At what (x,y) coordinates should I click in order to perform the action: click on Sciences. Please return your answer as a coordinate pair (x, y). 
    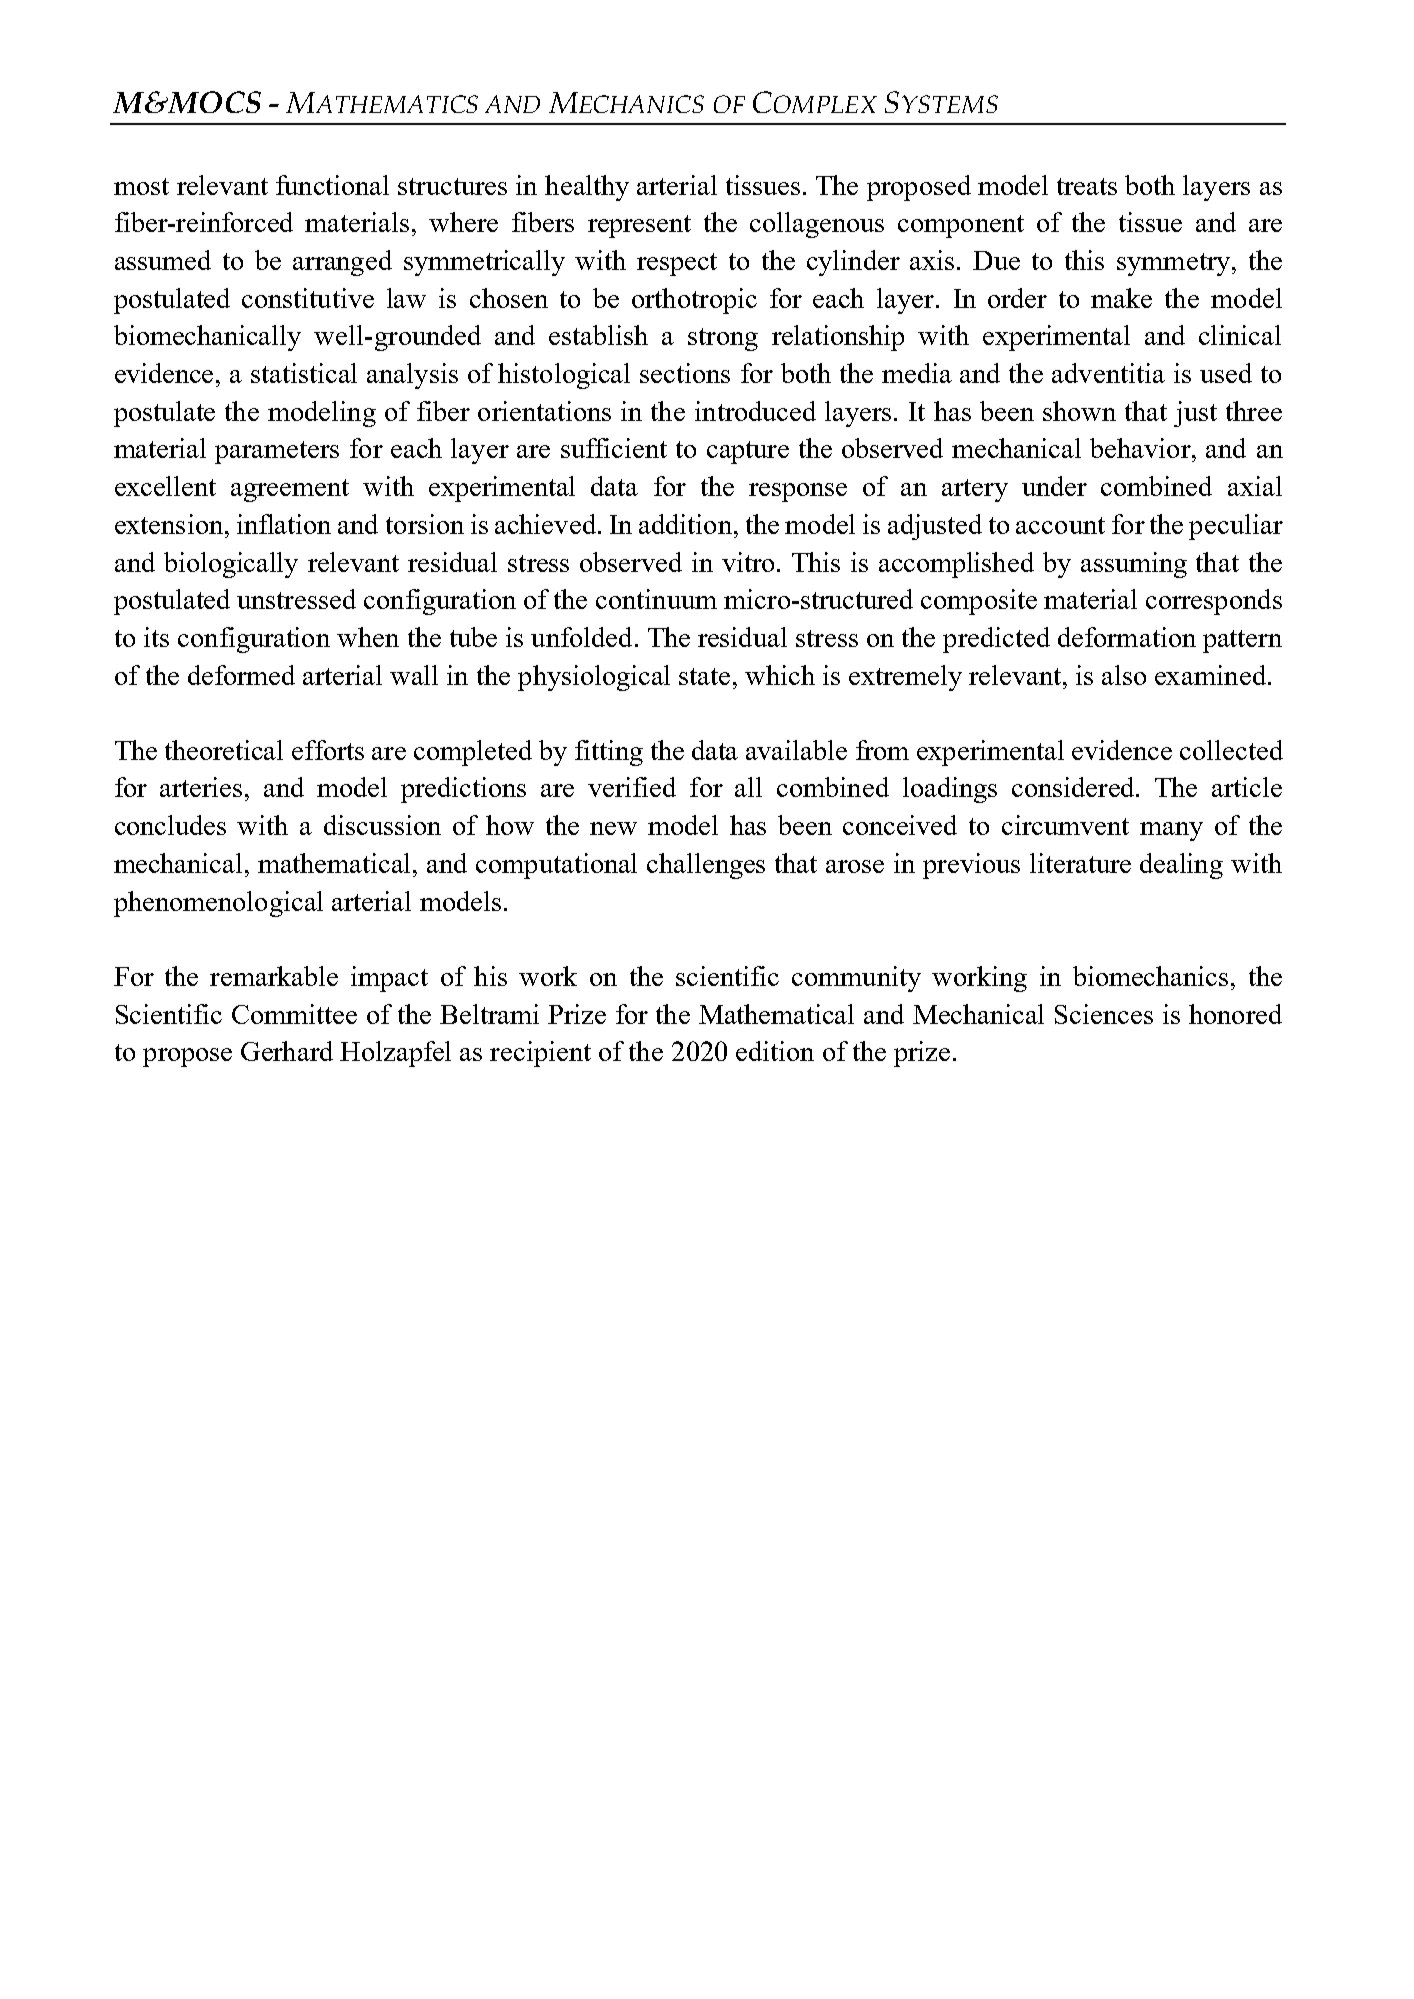
    Looking at the image, I should click on (1104, 1014).
